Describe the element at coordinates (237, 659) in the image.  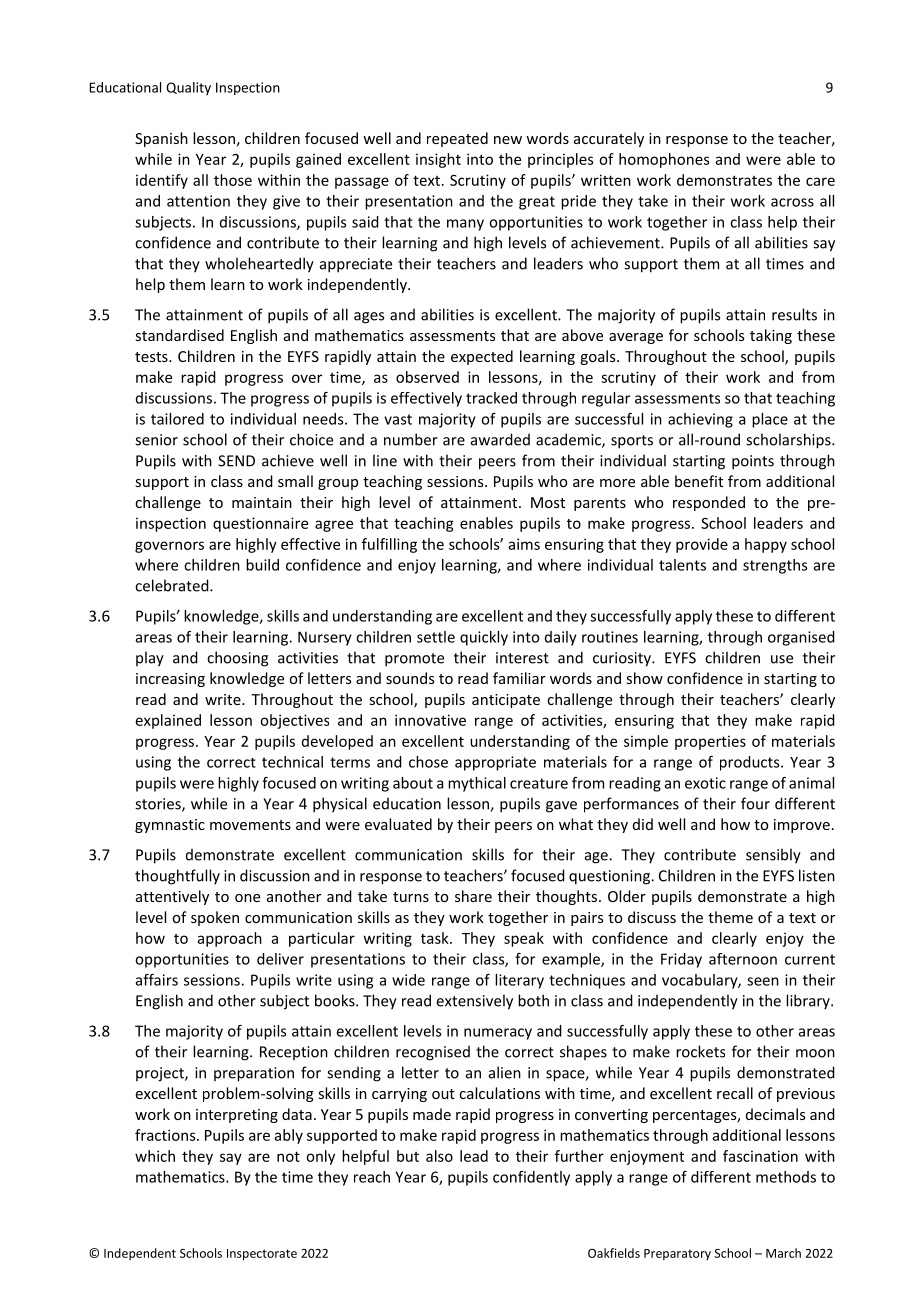
I see `choosing` at that location.
